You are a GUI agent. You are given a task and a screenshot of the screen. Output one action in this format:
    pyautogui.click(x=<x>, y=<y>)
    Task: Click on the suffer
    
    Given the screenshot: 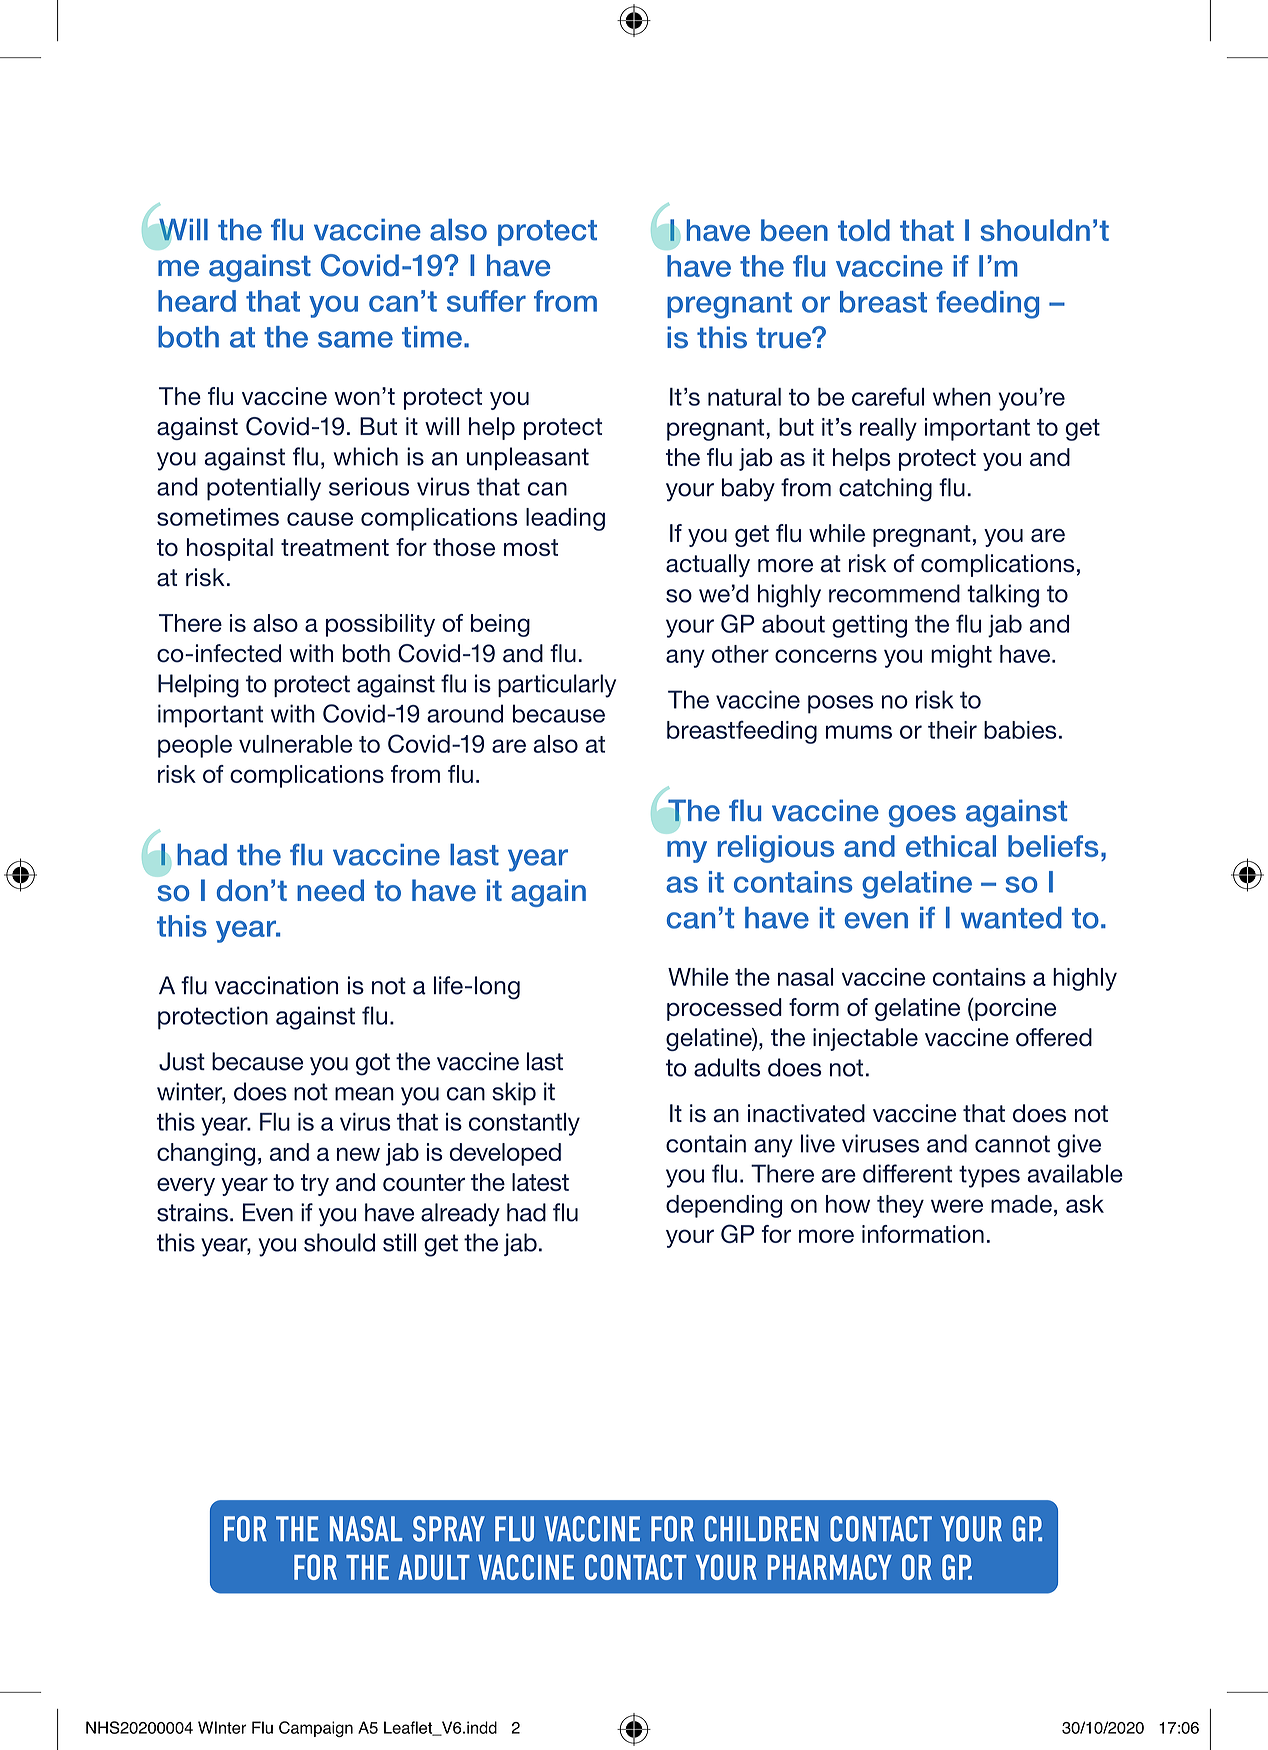 What is the action you would take?
    pyautogui.click(x=486, y=301)
